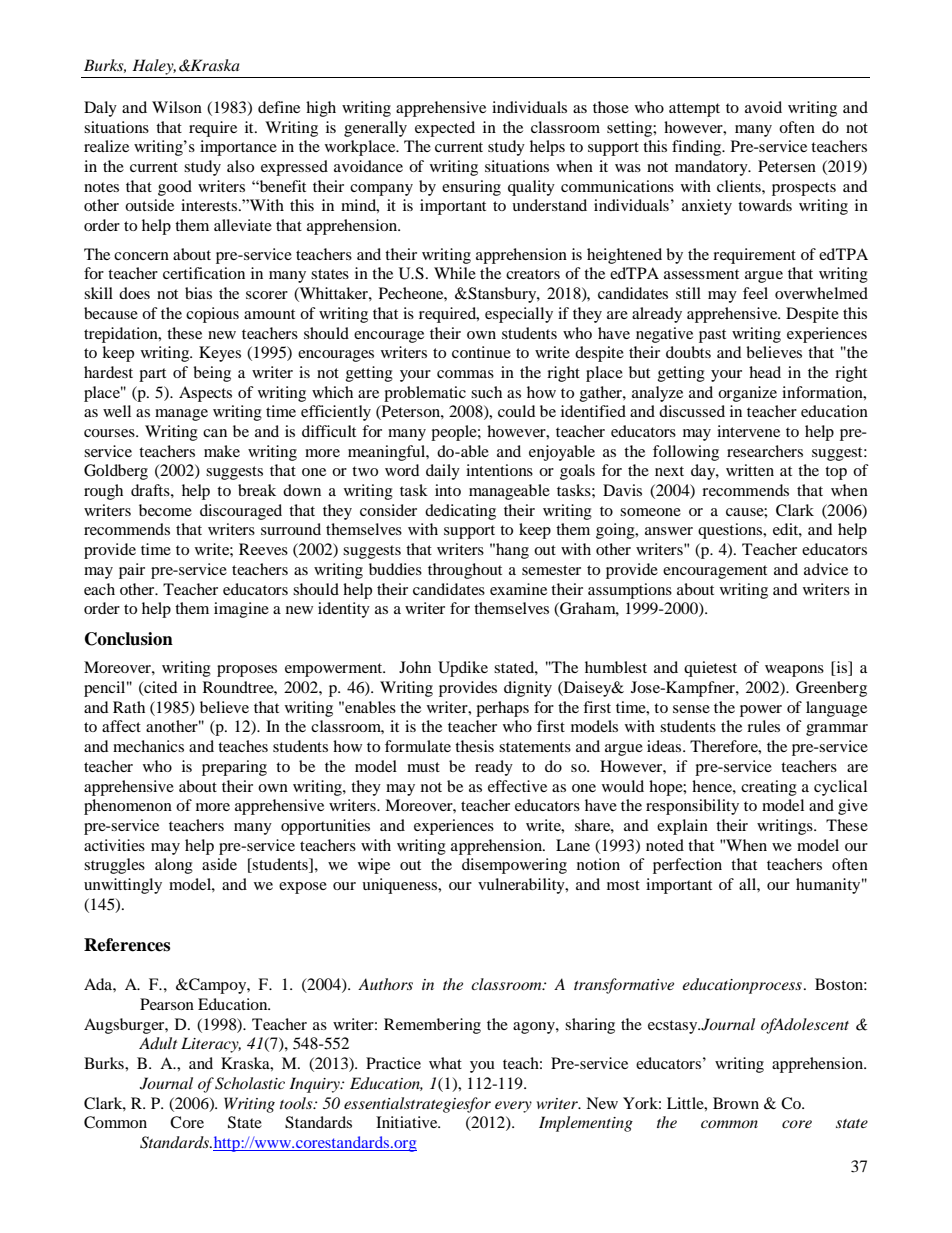 The image size is (952, 1233). I want to click on Wilson, so click(177, 107).
